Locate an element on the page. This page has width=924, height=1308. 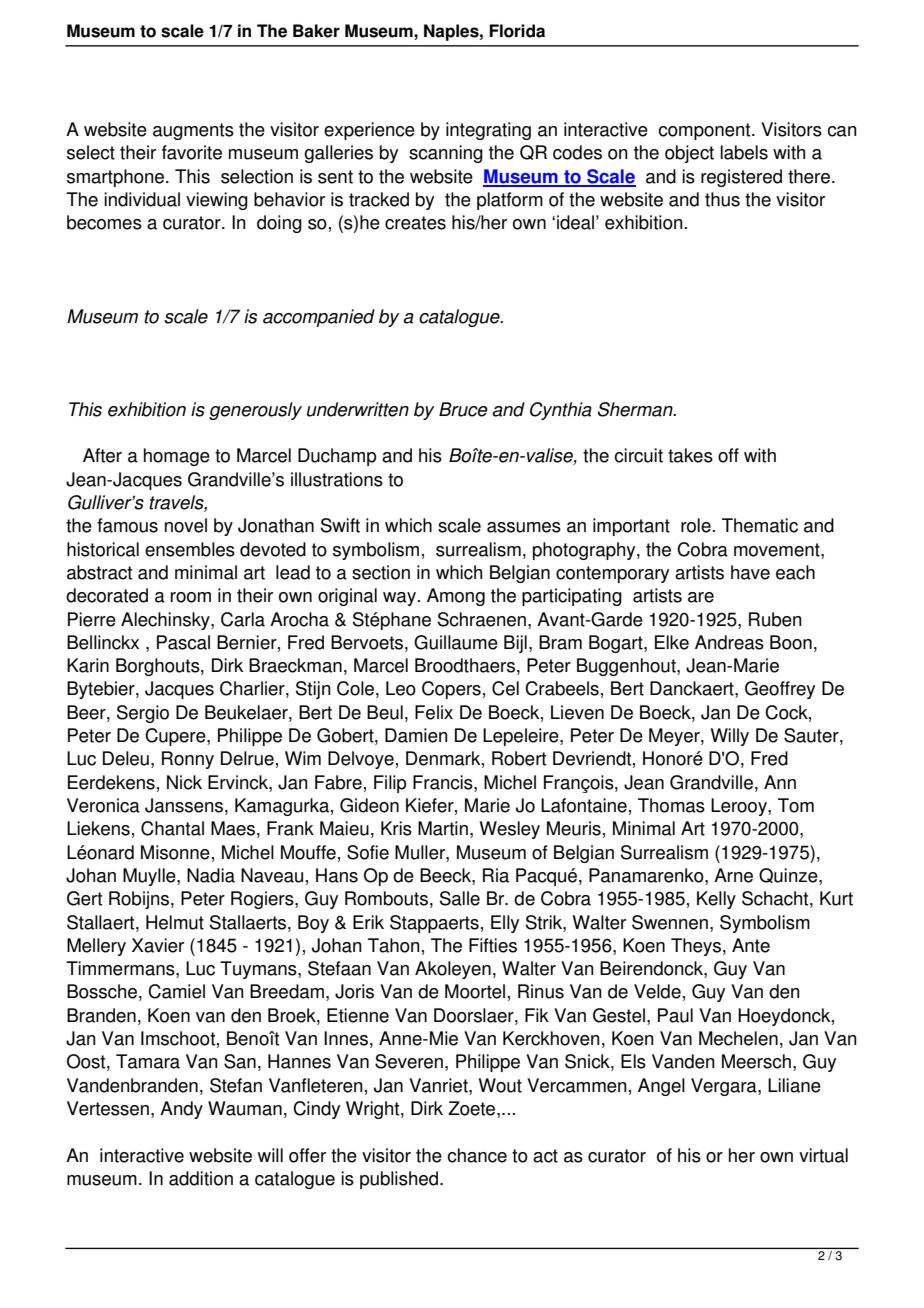
chance is located at coordinates (477, 1155).
